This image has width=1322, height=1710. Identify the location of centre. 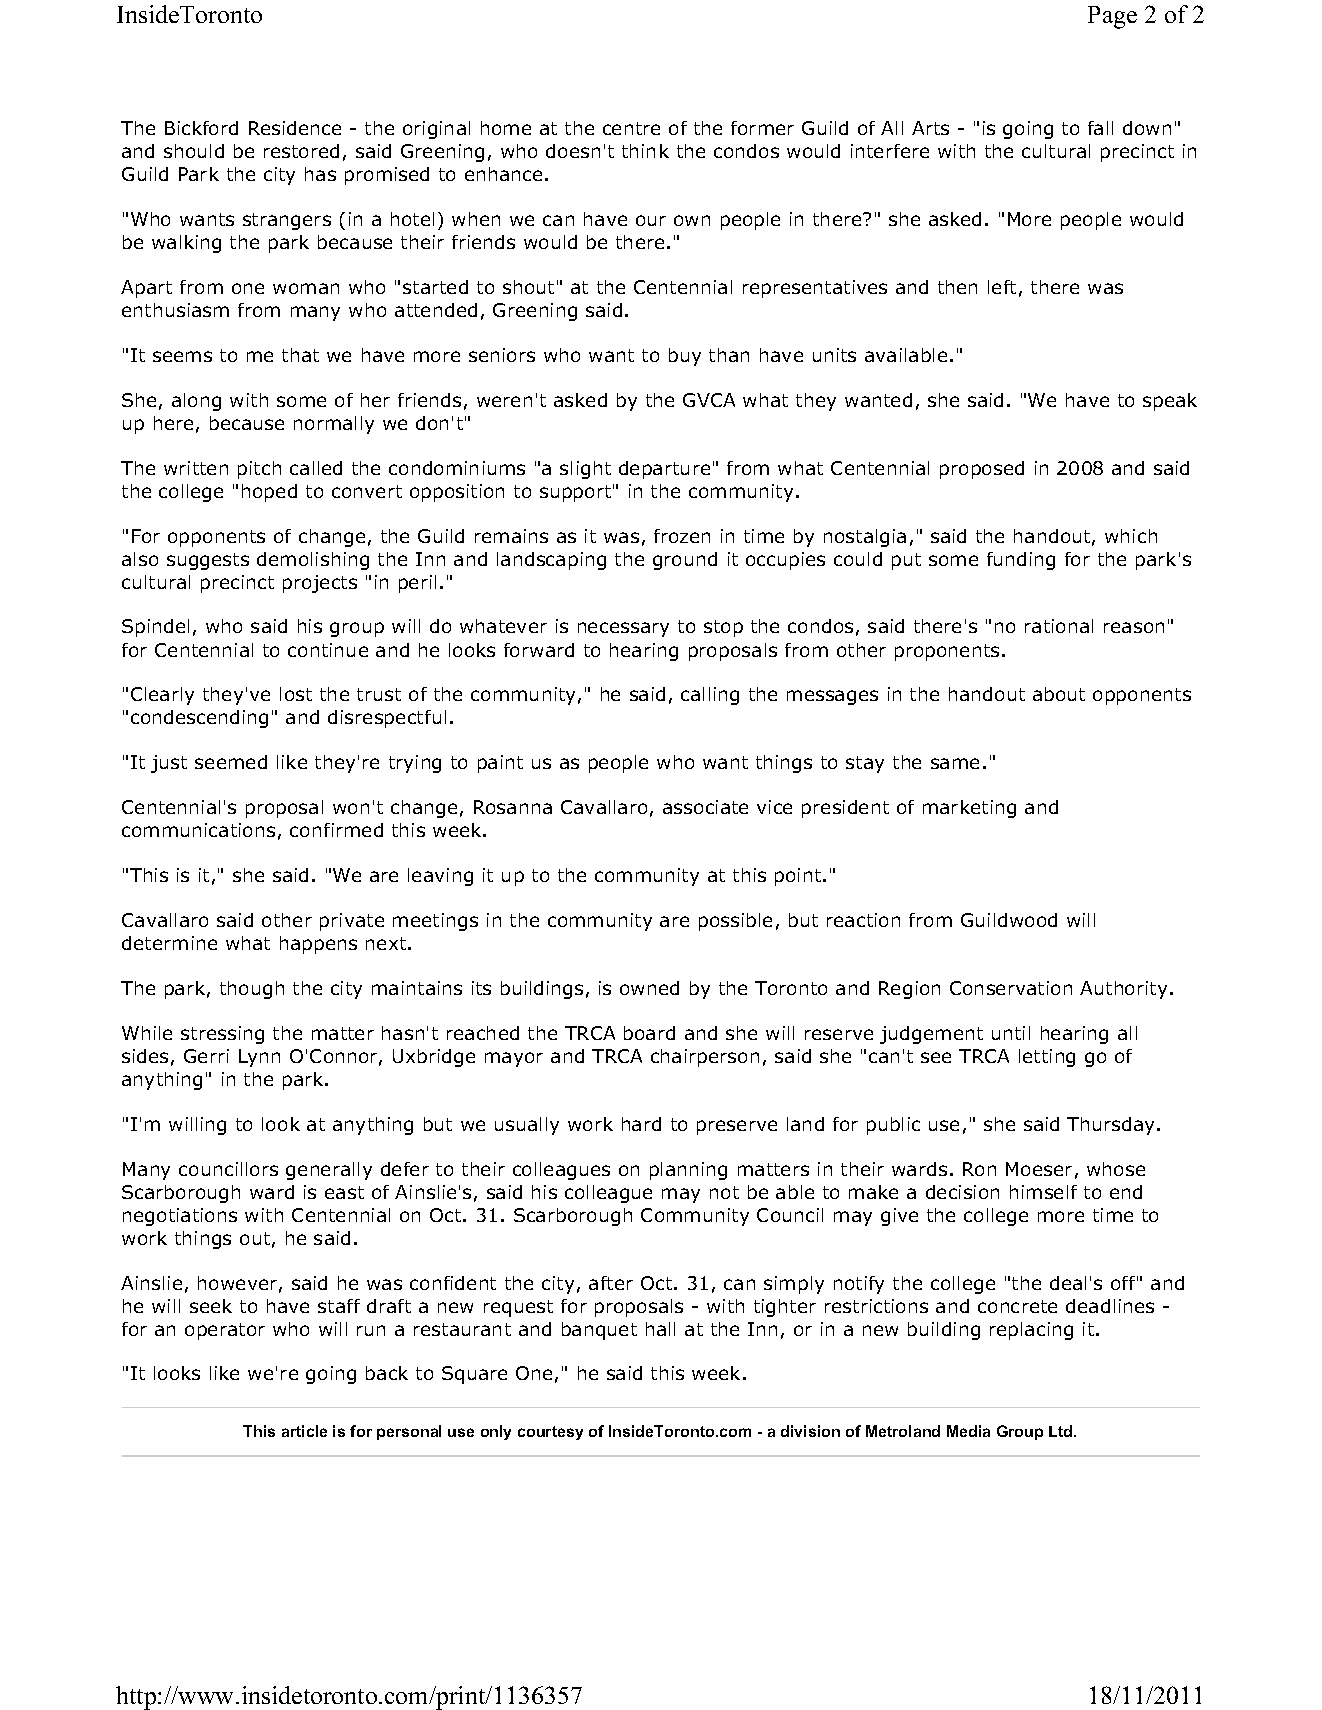
(631, 128).
